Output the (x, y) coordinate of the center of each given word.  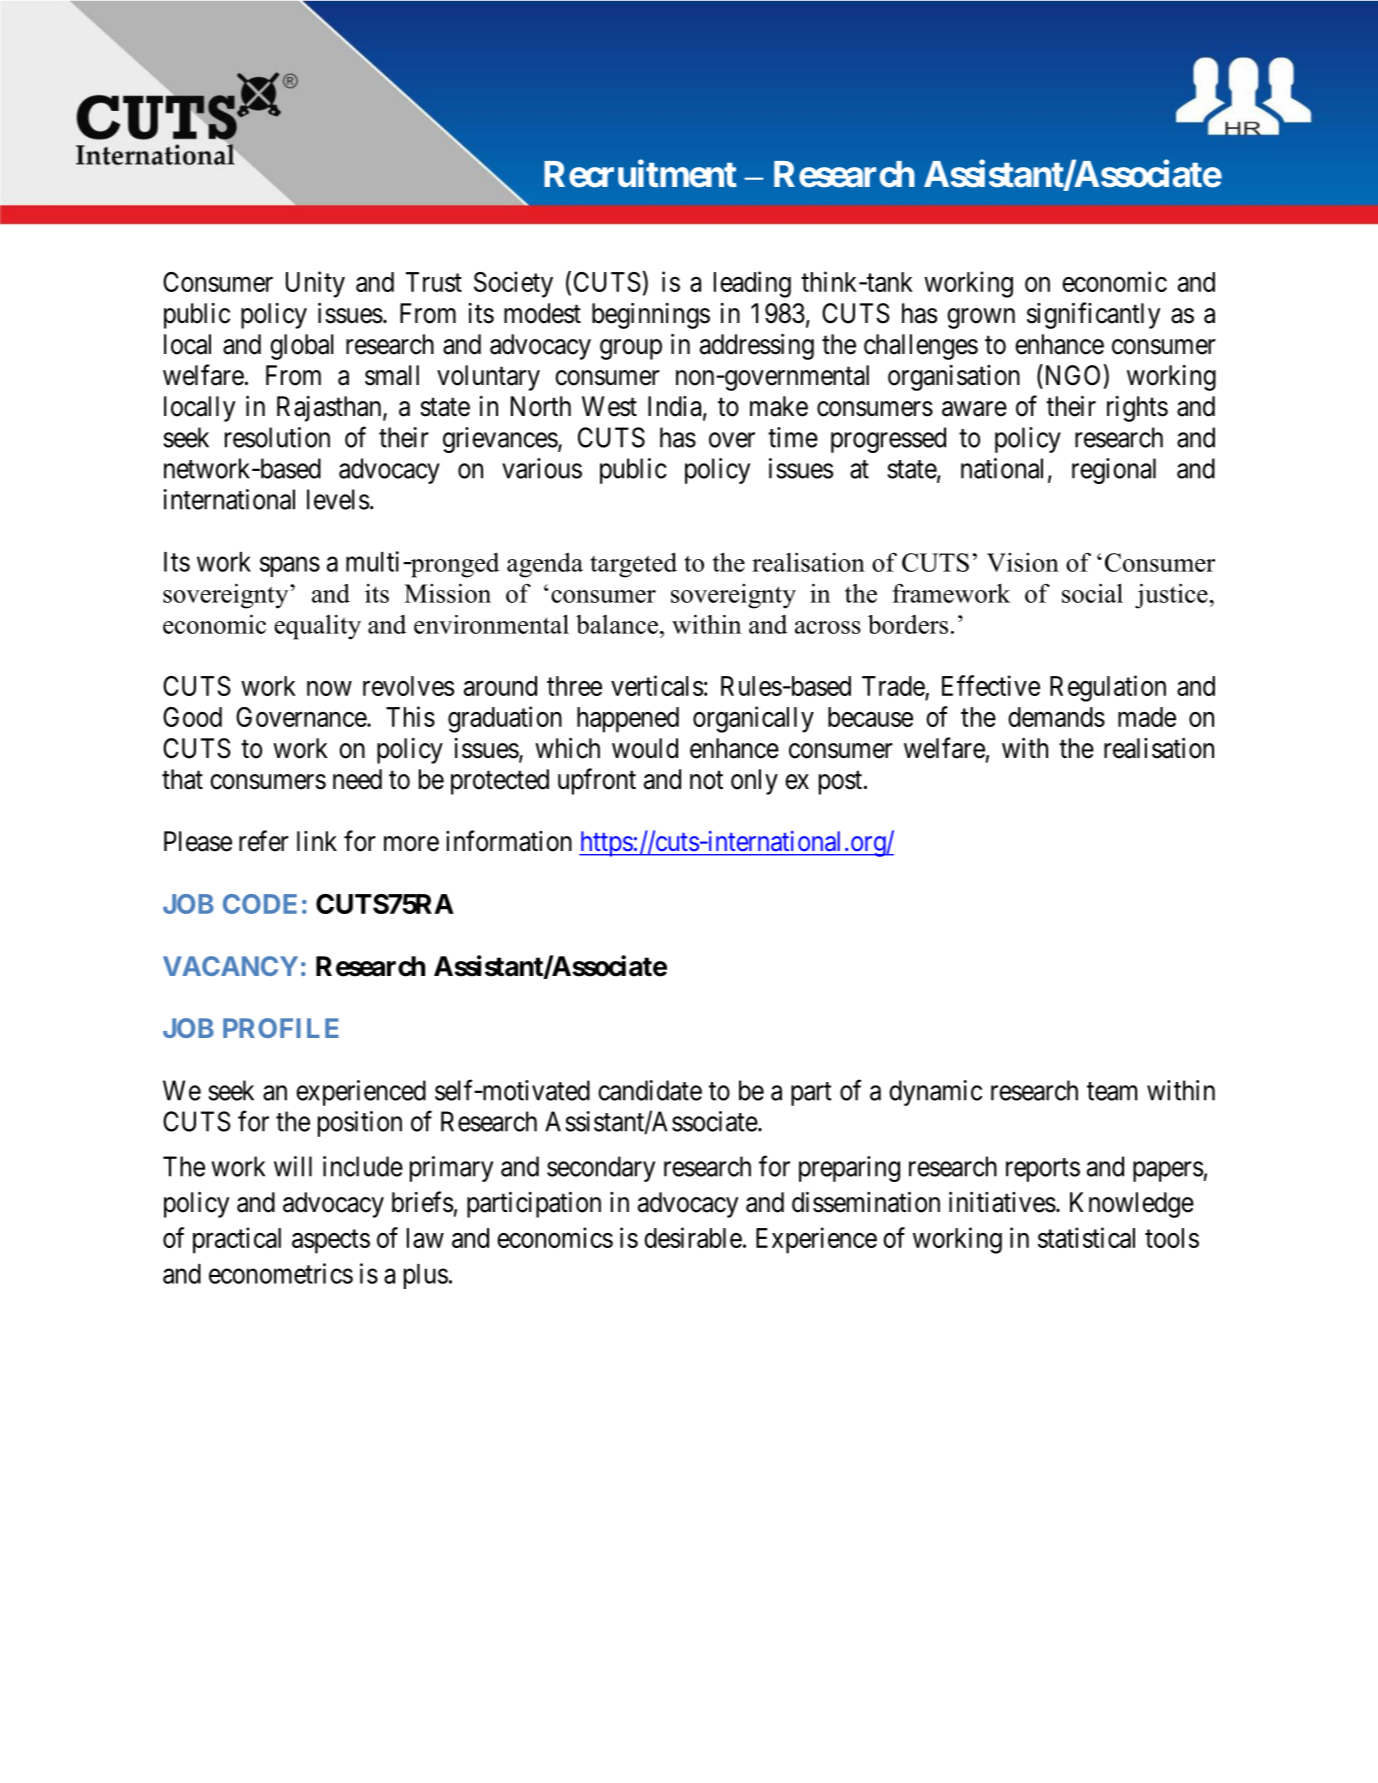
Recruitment (640, 174)
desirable (693, 1237)
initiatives (1002, 1202)
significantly (1093, 315)
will (293, 1166)
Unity (315, 284)
